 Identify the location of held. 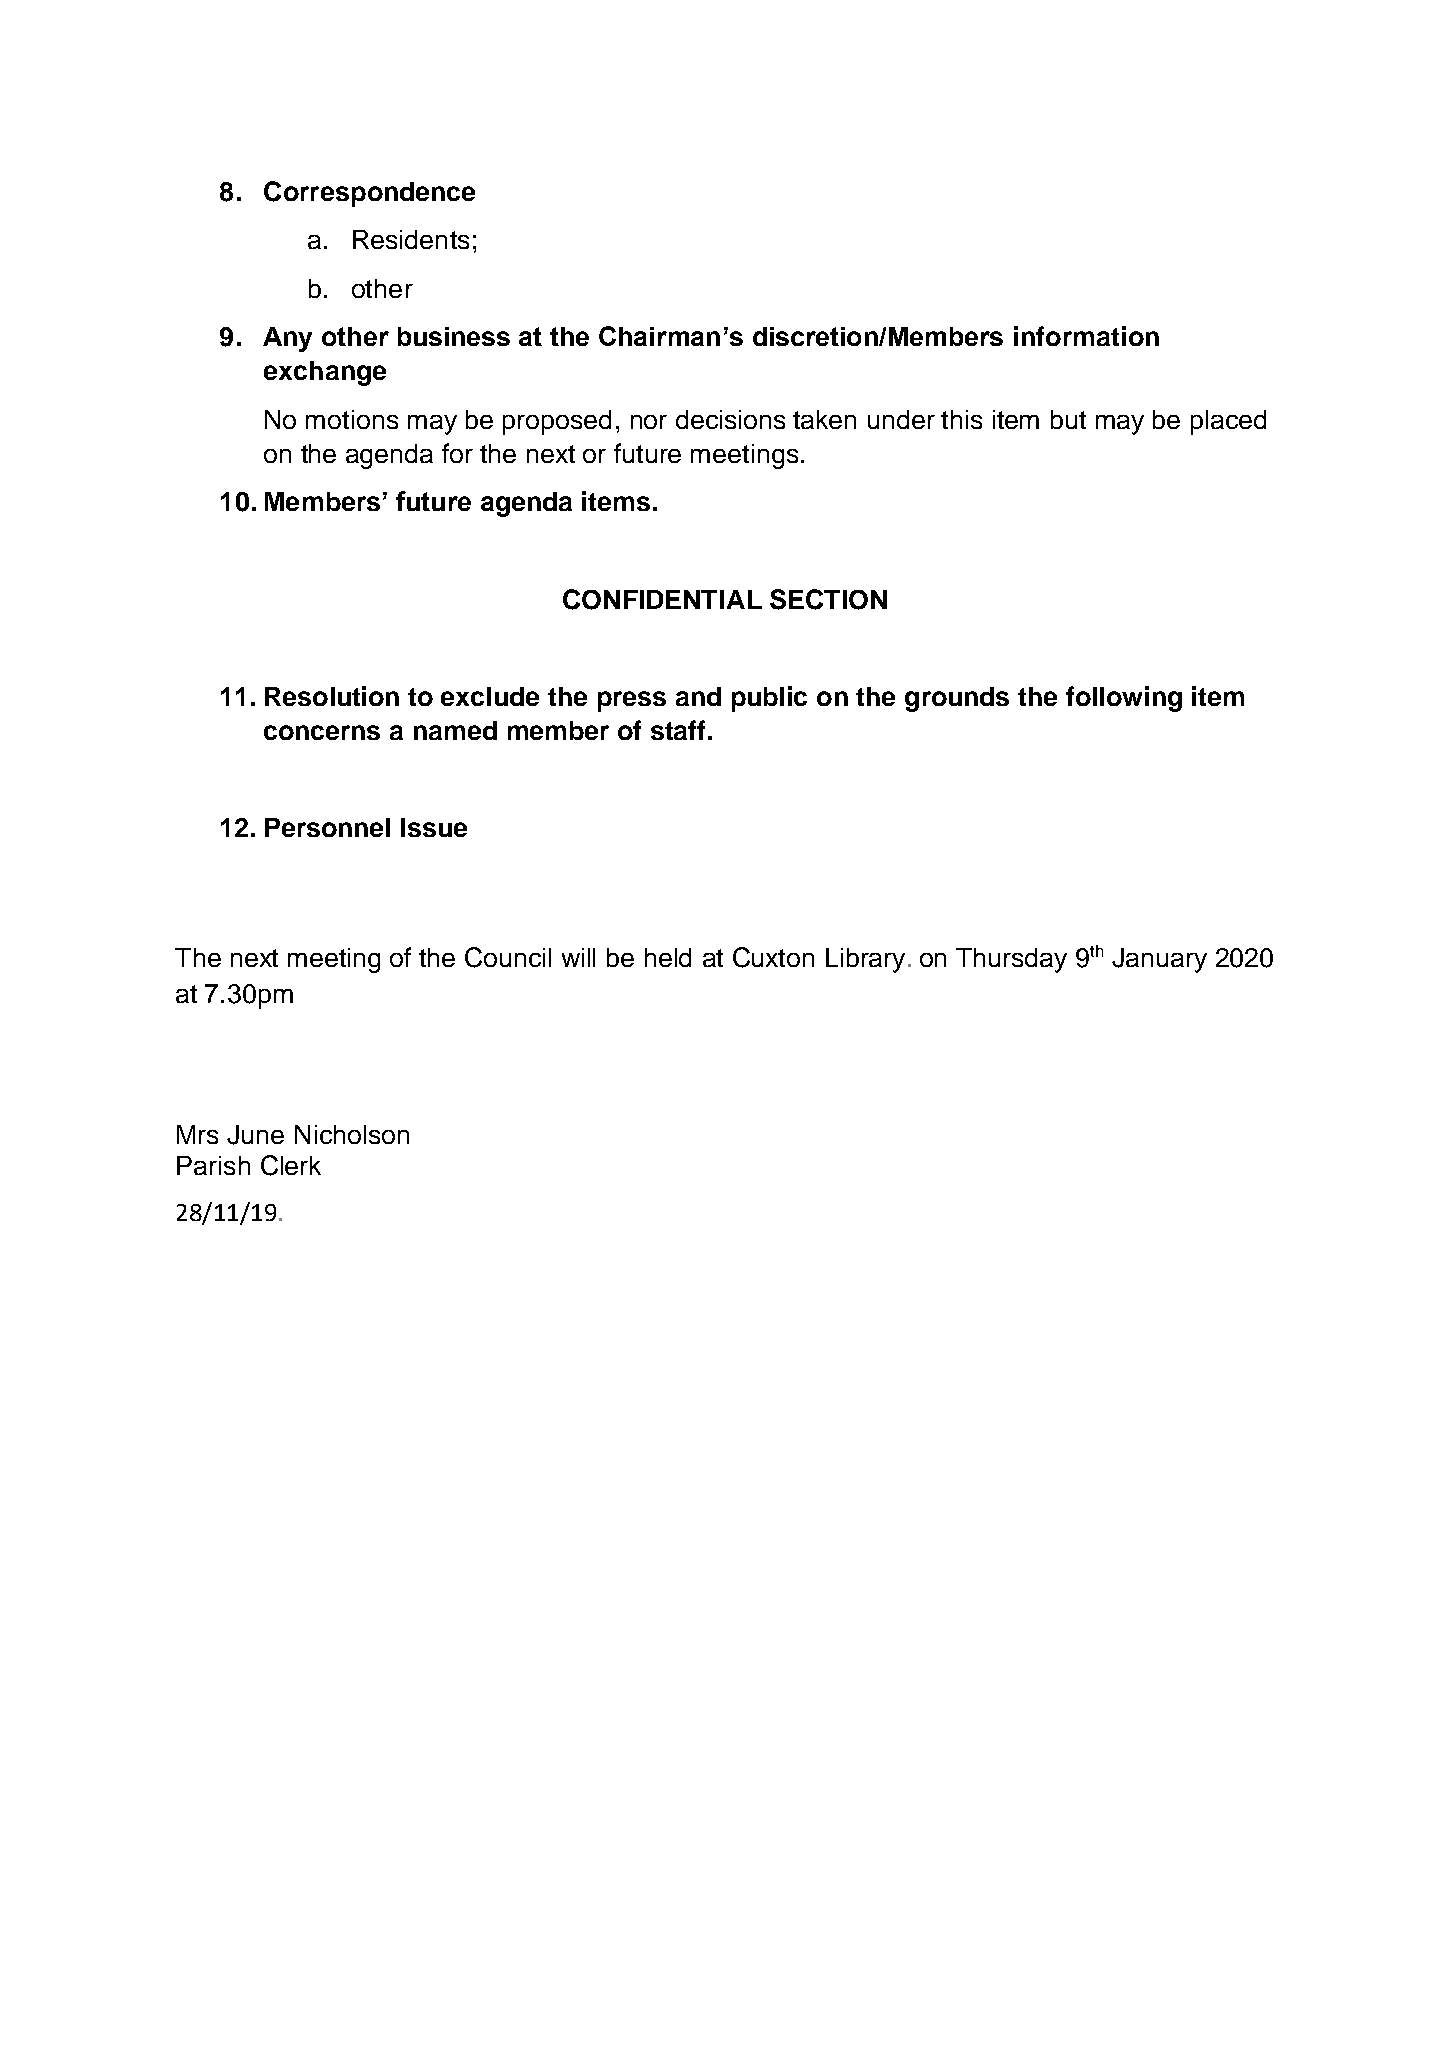
(668, 957).
